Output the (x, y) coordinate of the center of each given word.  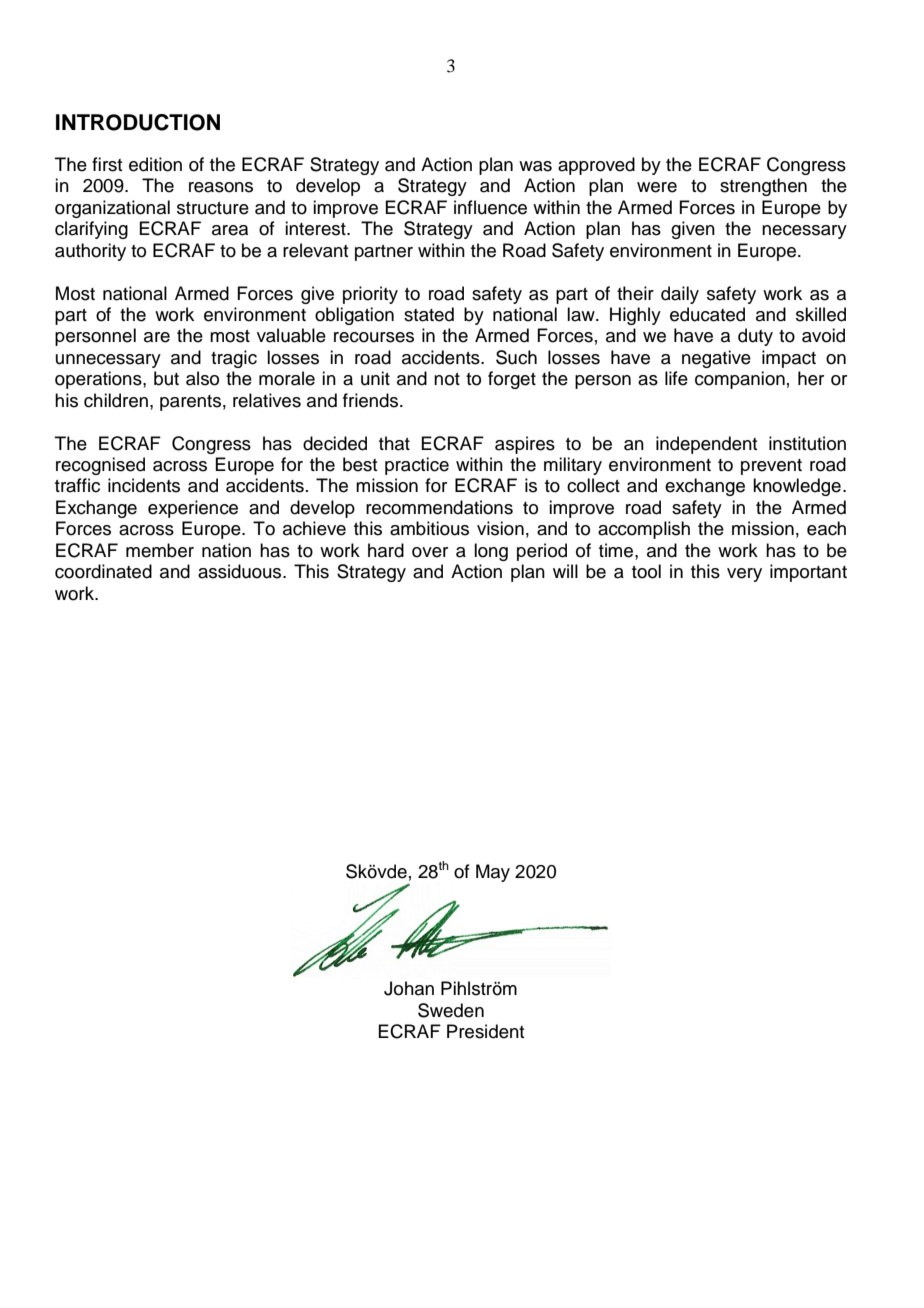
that (394, 443)
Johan (409, 988)
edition (155, 164)
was (535, 166)
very (744, 575)
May (493, 873)
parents (190, 403)
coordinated (103, 571)
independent (706, 445)
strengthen (763, 187)
